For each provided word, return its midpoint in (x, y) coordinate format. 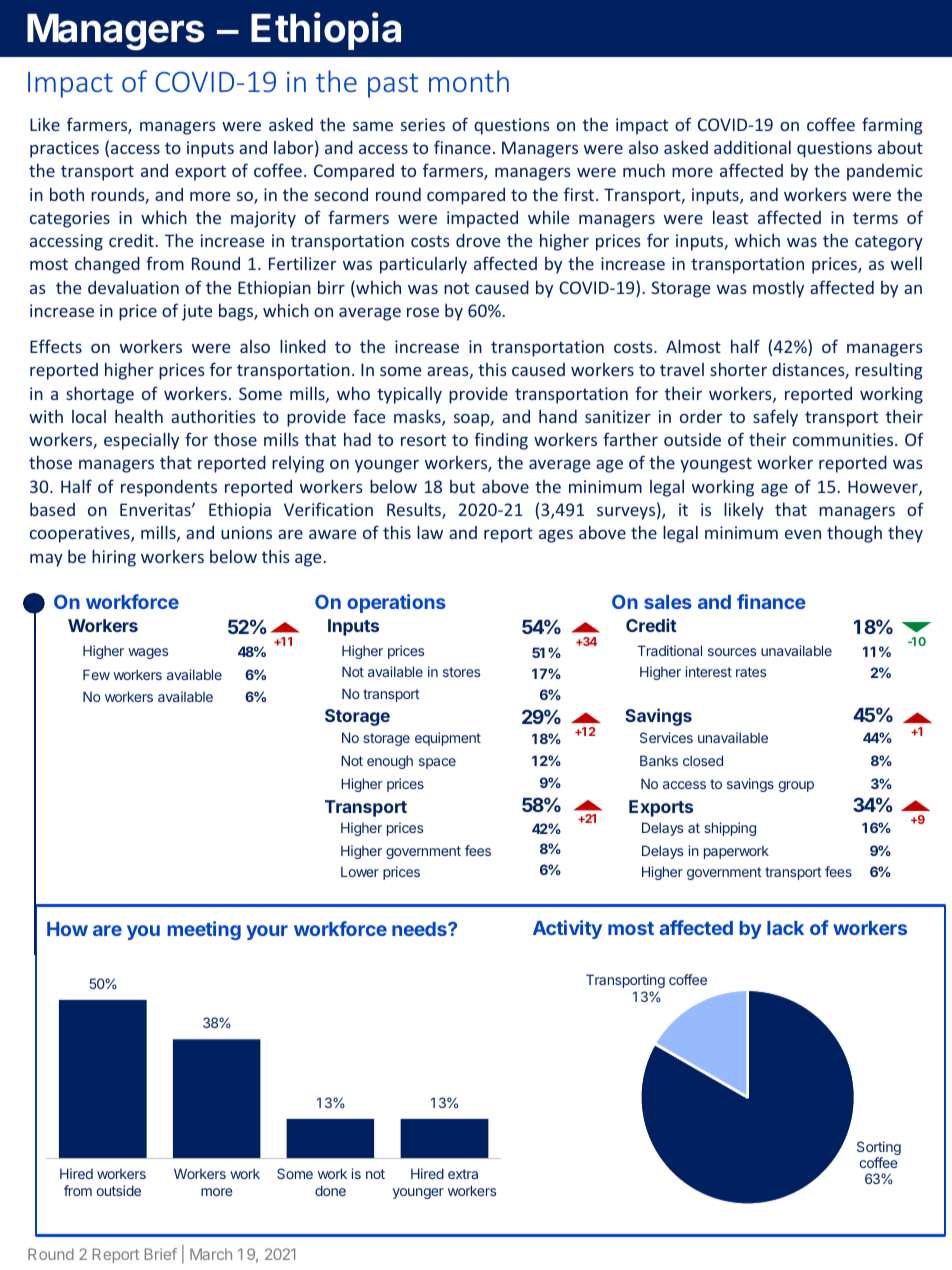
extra (463, 1174)
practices (64, 149)
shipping (730, 829)
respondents (169, 488)
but (462, 486)
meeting (204, 930)
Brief (161, 1254)
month (469, 81)
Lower (360, 871)
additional (752, 147)
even (803, 534)
